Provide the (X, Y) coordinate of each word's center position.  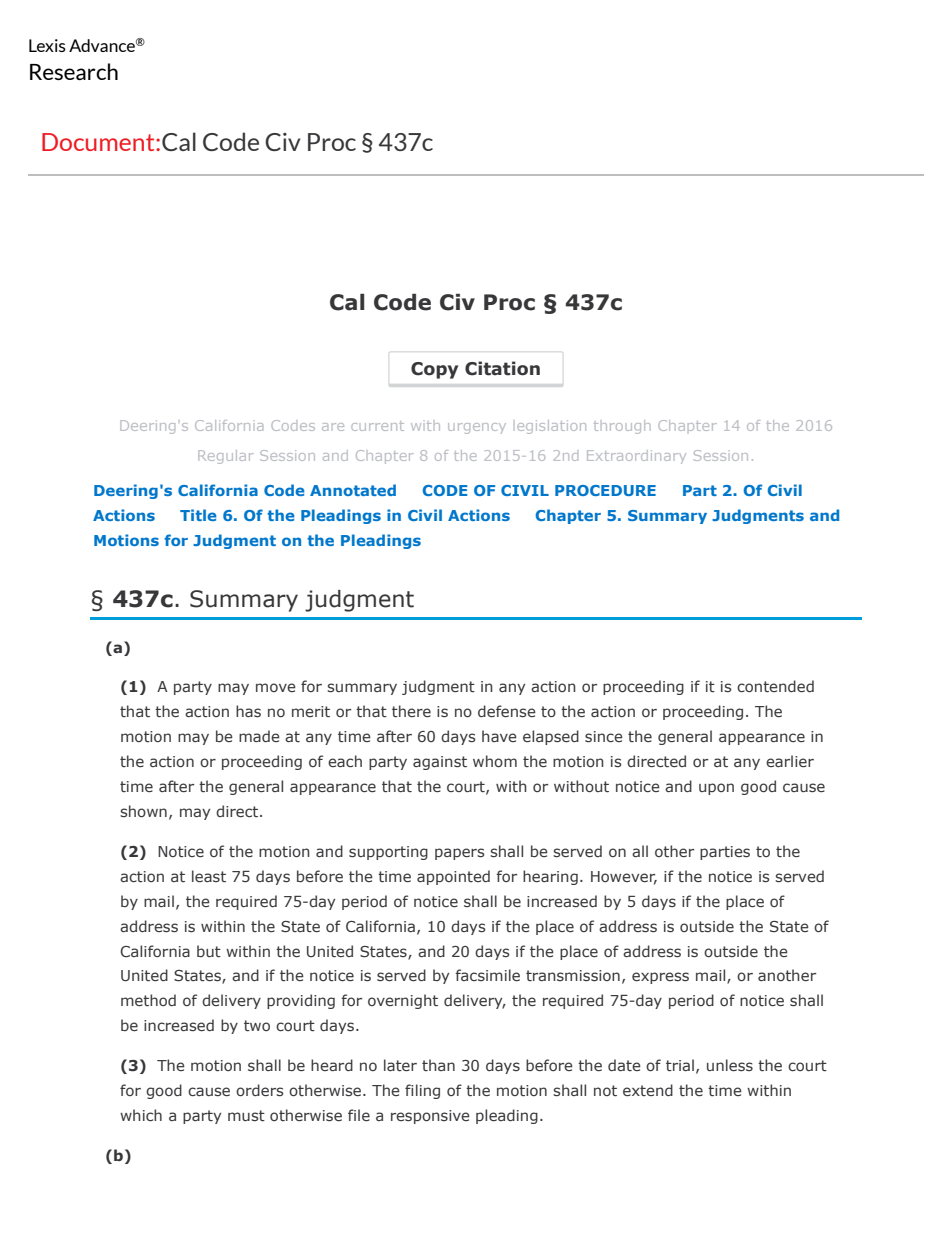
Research (74, 71)
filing (422, 1091)
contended (775, 686)
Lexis (47, 45)
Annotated (353, 490)
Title (198, 515)
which (141, 1115)
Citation (502, 368)
